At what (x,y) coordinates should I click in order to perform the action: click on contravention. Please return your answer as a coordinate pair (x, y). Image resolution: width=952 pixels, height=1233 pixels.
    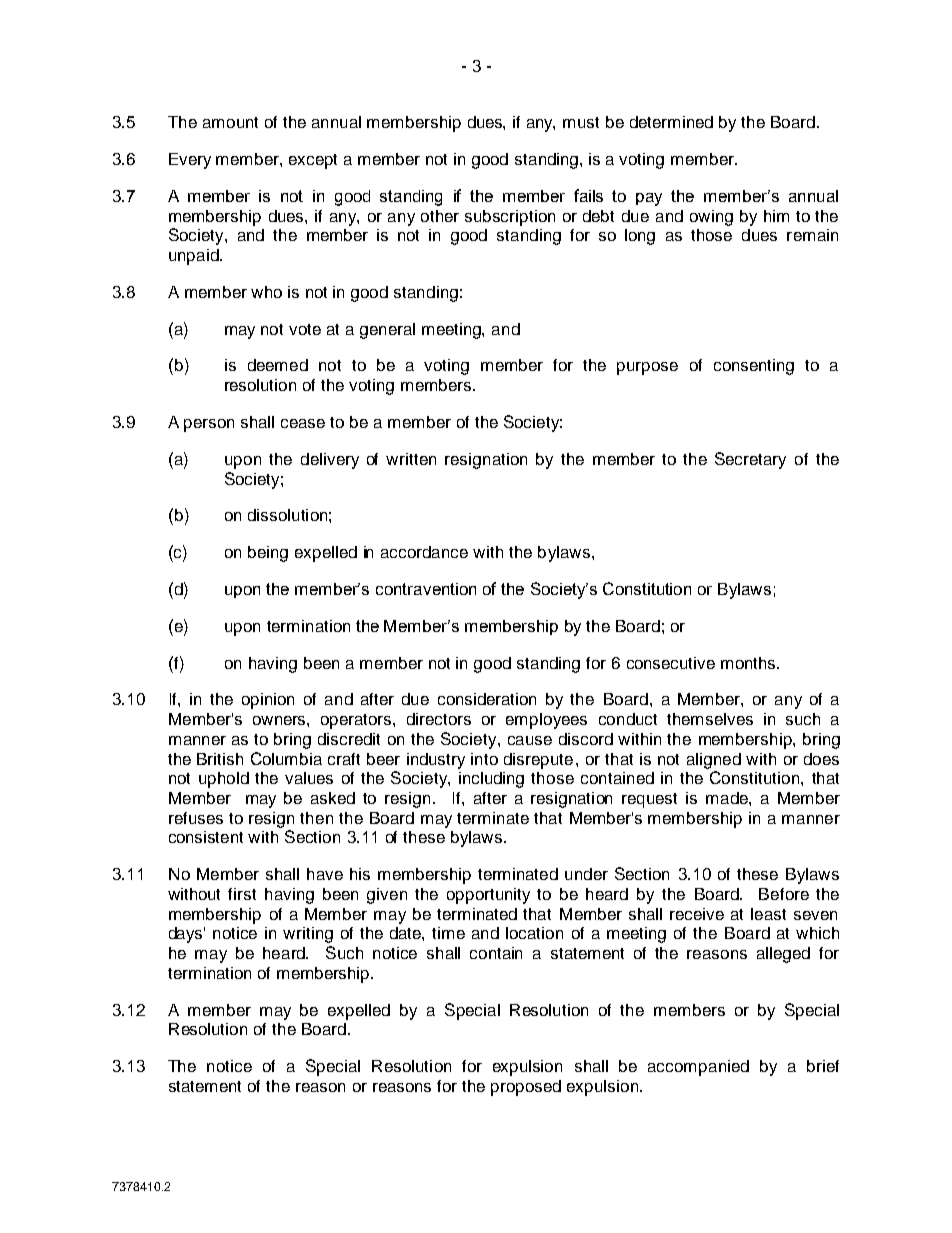
    Looking at the image, I should click on (426, 589).
